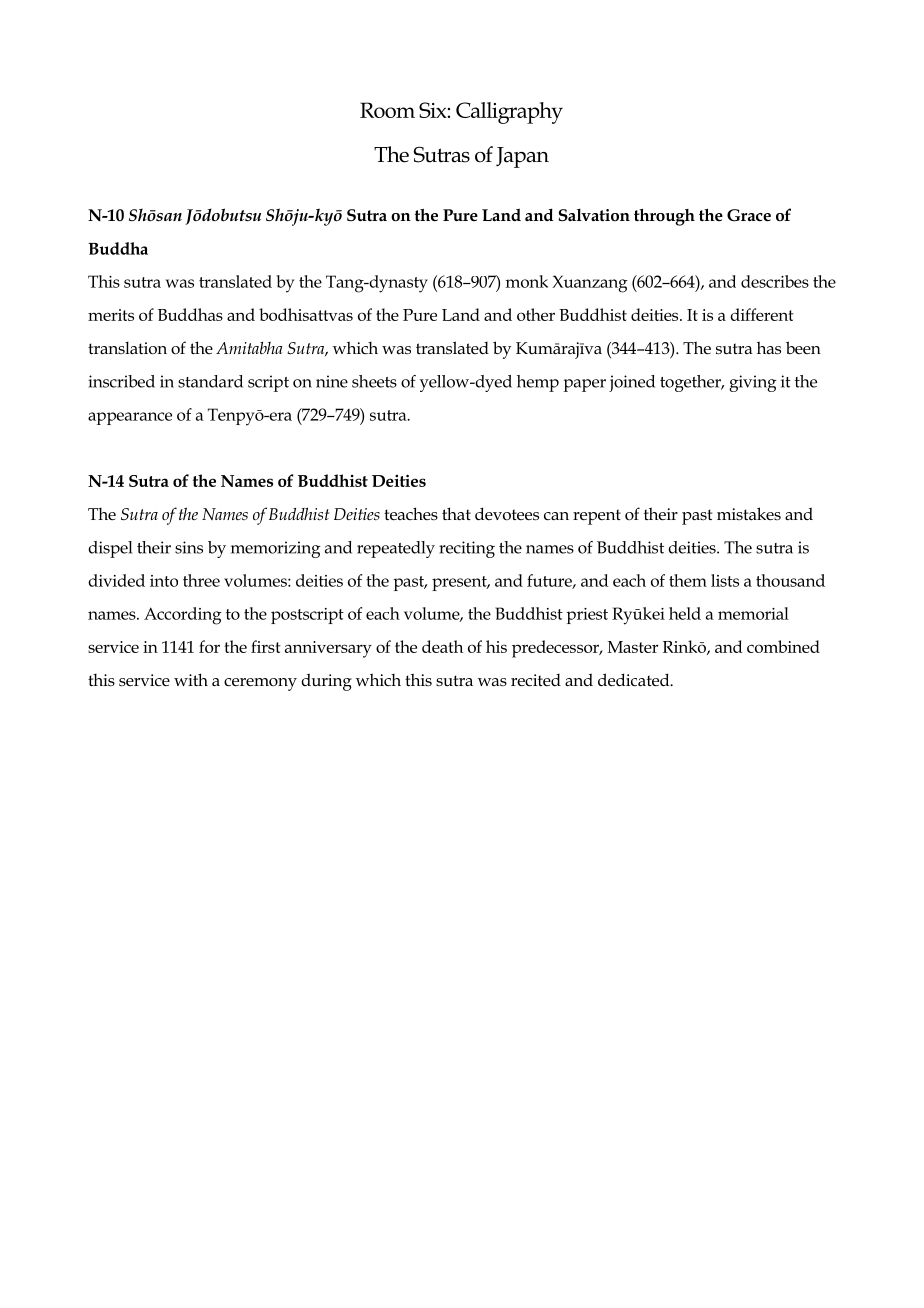 This screenshot has width=924, height=1308. I want to click on merits, so click(111, 315).
